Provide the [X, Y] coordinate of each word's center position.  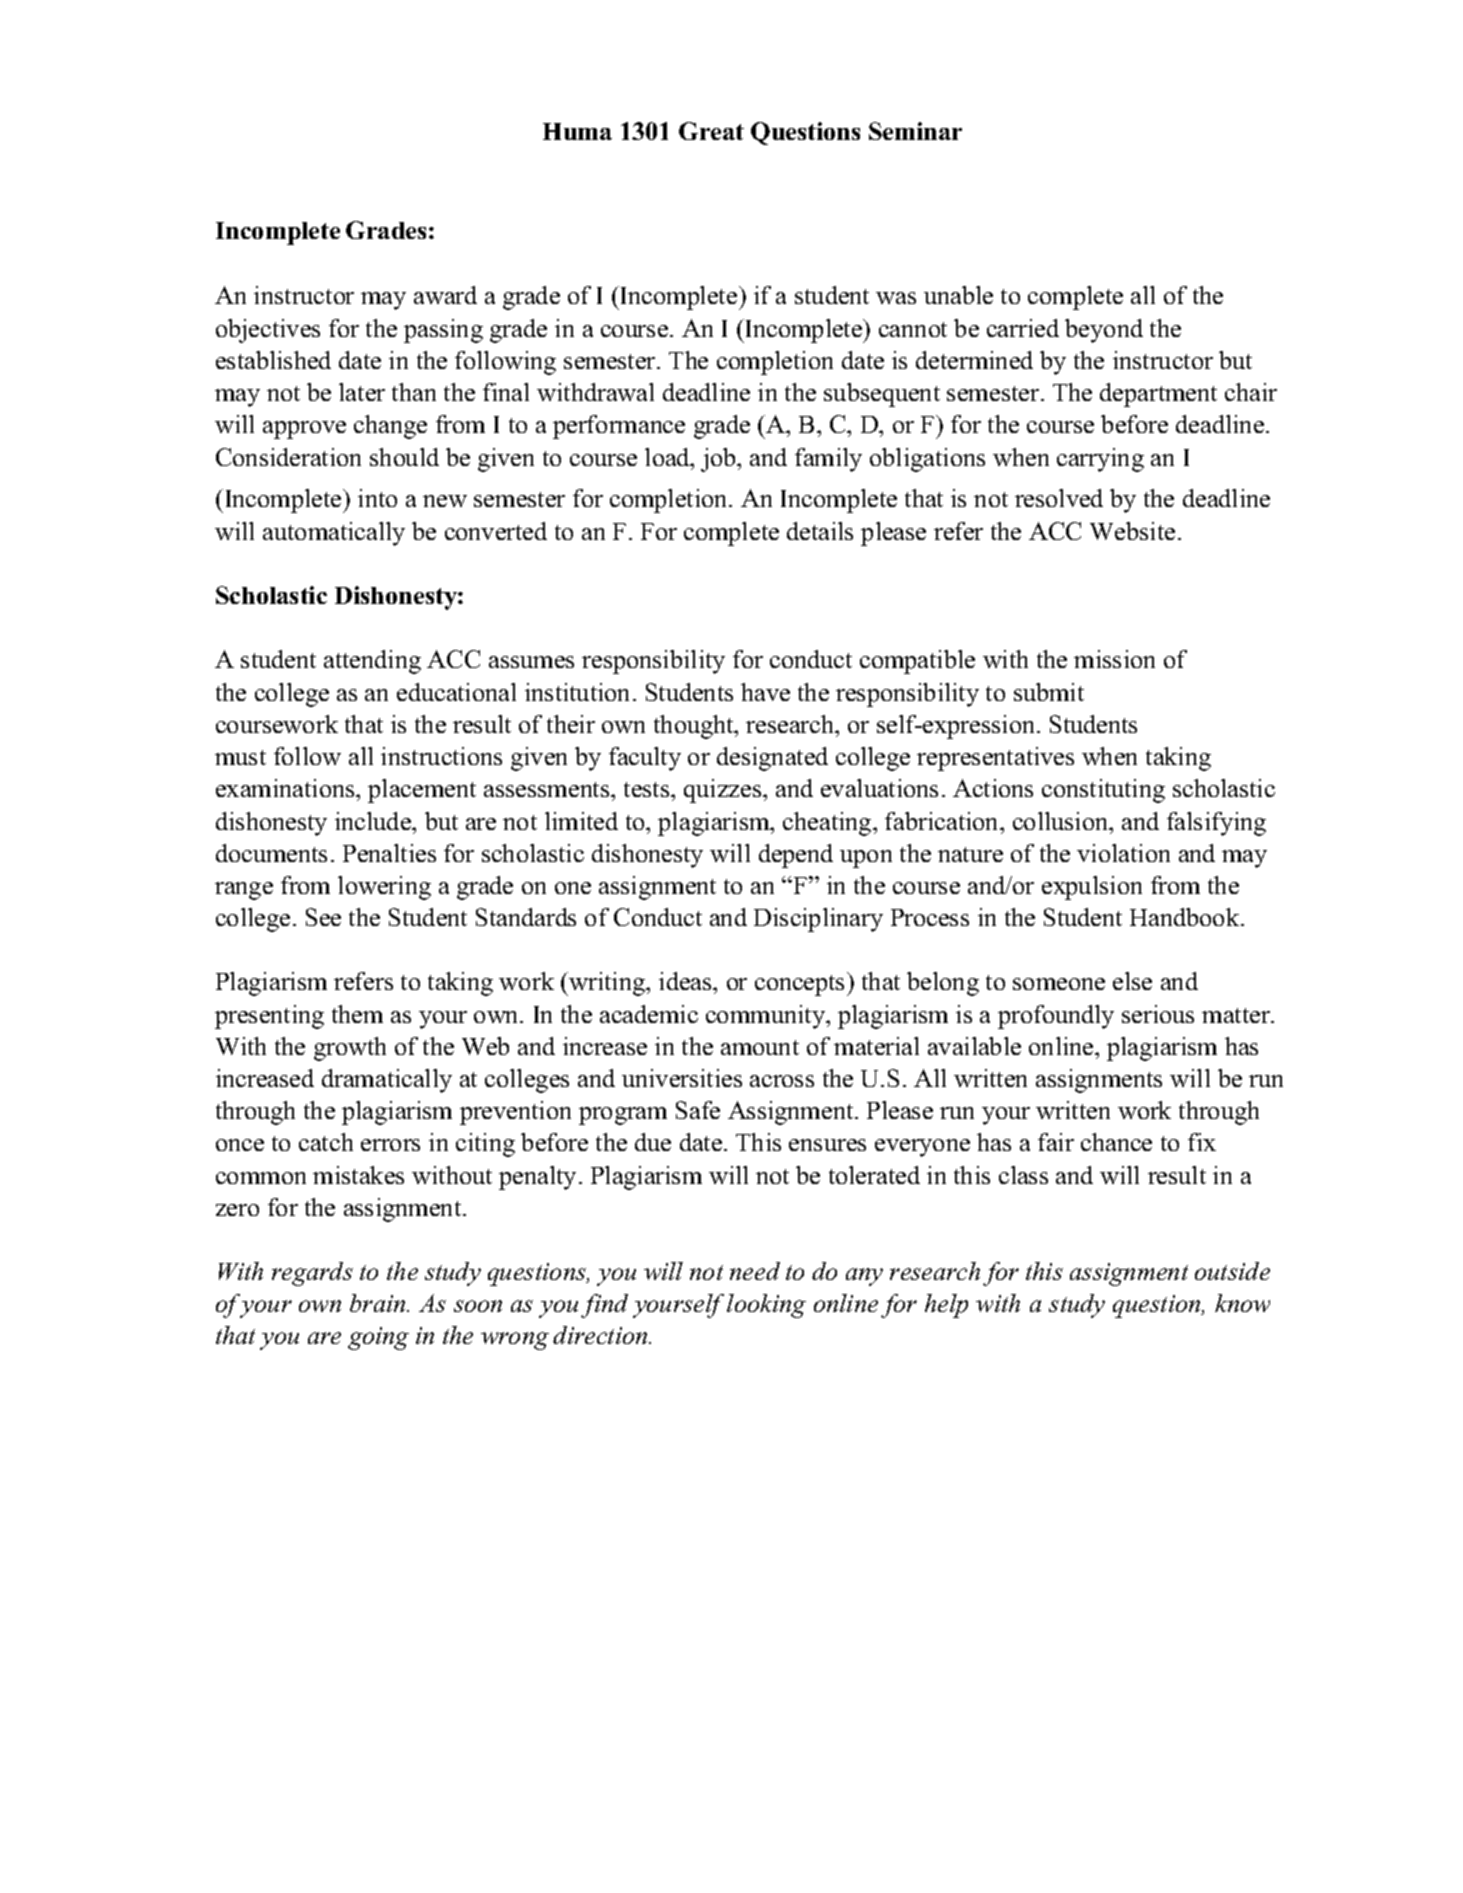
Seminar [915, 131]
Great [711, 131]
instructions [441, 756]
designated [772, 759]
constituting [1103, 791]
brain [379, 1303]
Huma [577, 131]
